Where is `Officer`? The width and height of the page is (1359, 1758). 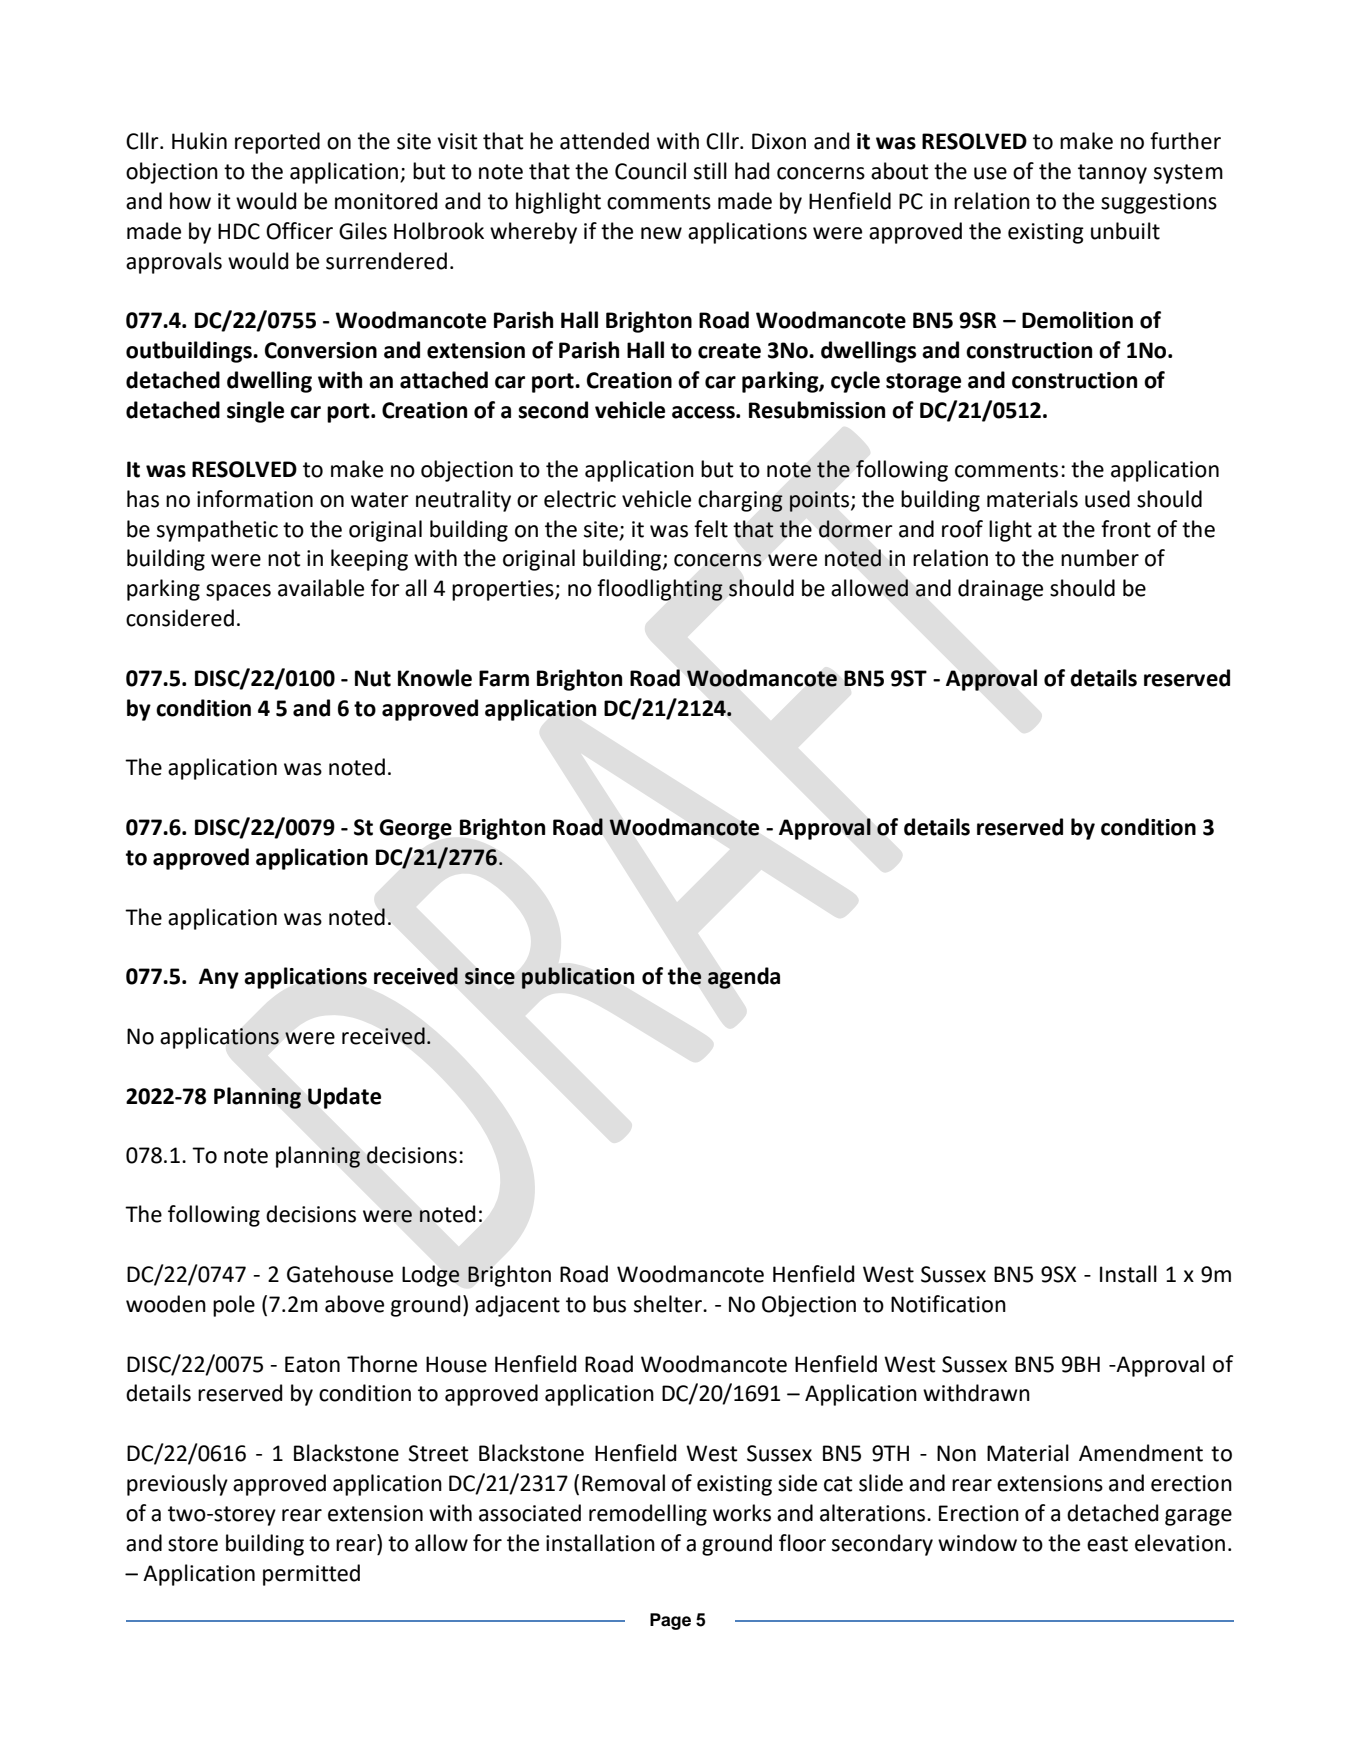 Officer is located at coordinates (299, 231).
